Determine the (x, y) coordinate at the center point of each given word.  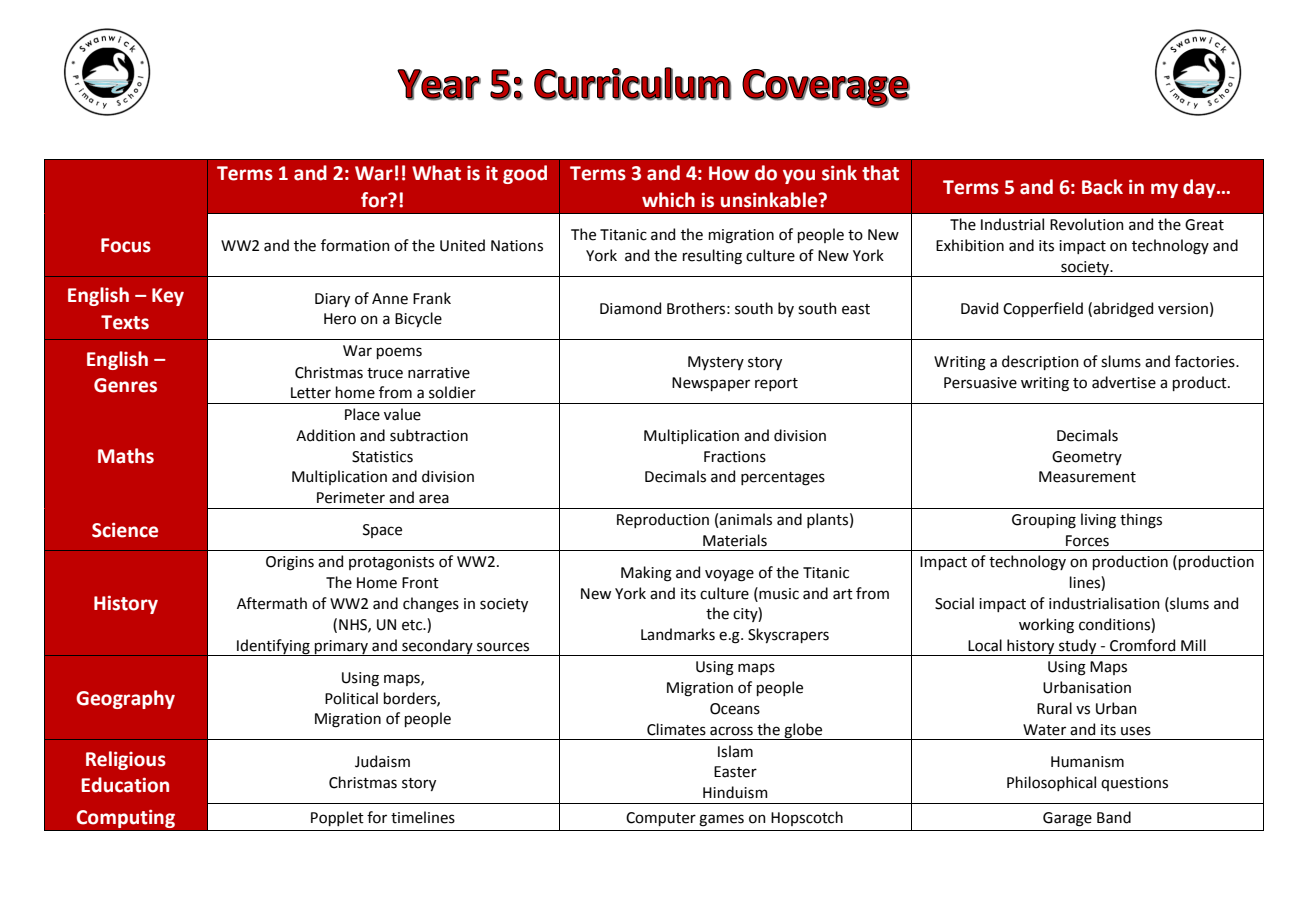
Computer (661, 819)
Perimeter (351, 498)
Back (1102, 187)
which (668, 200)
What (436, 173)
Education (125, 785)
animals (745, 519)
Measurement (1087, 477)
